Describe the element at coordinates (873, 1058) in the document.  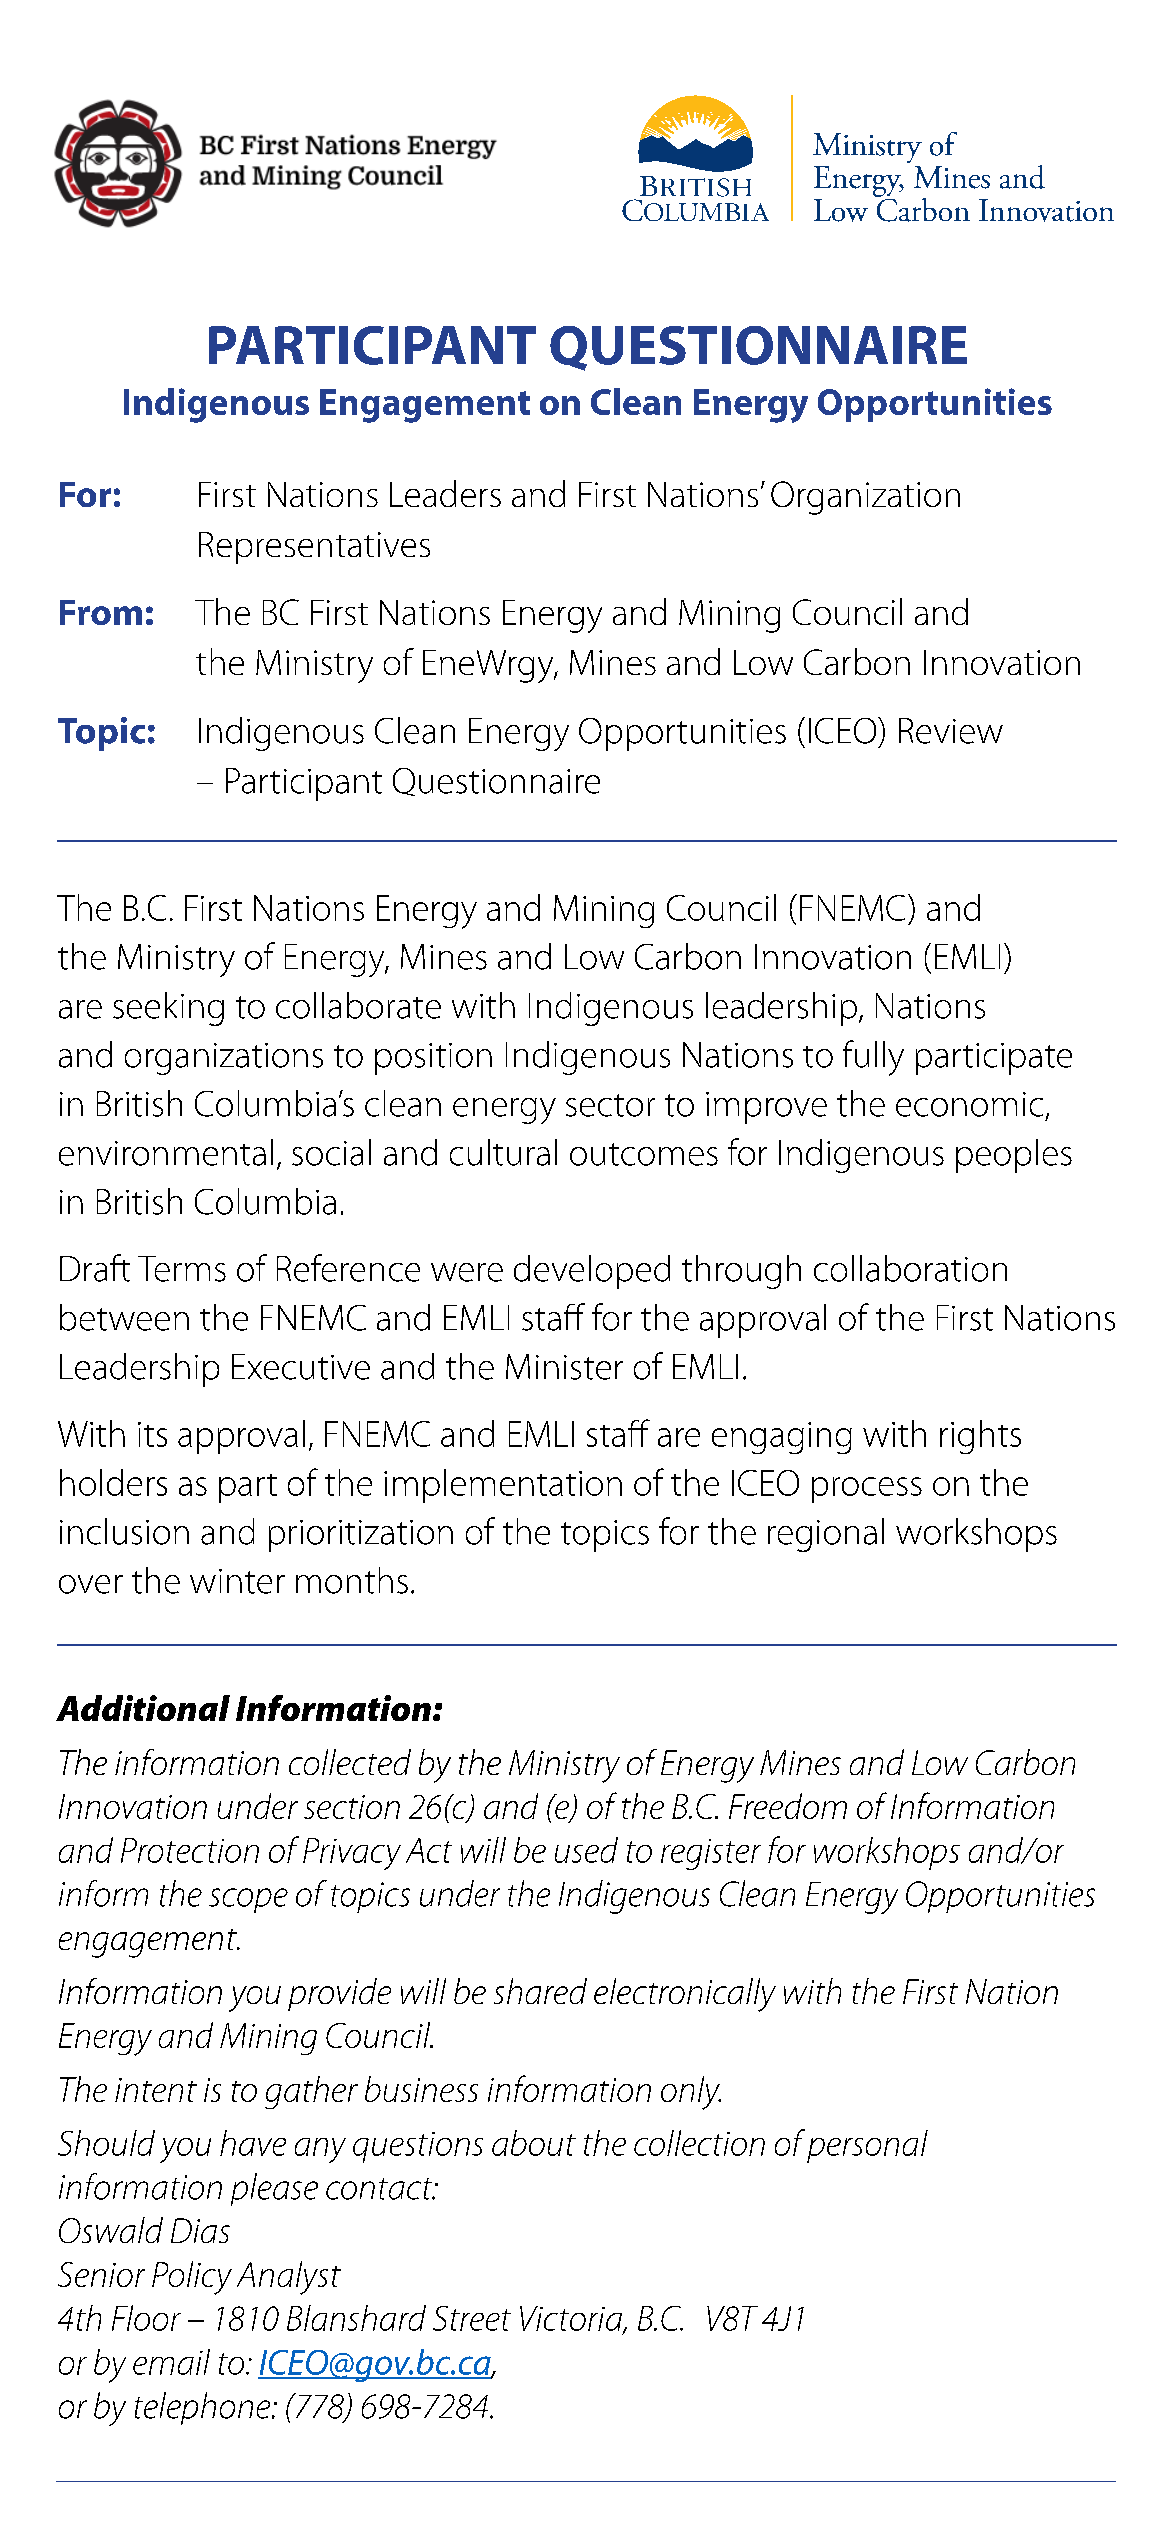
I see `fully` at that location.
